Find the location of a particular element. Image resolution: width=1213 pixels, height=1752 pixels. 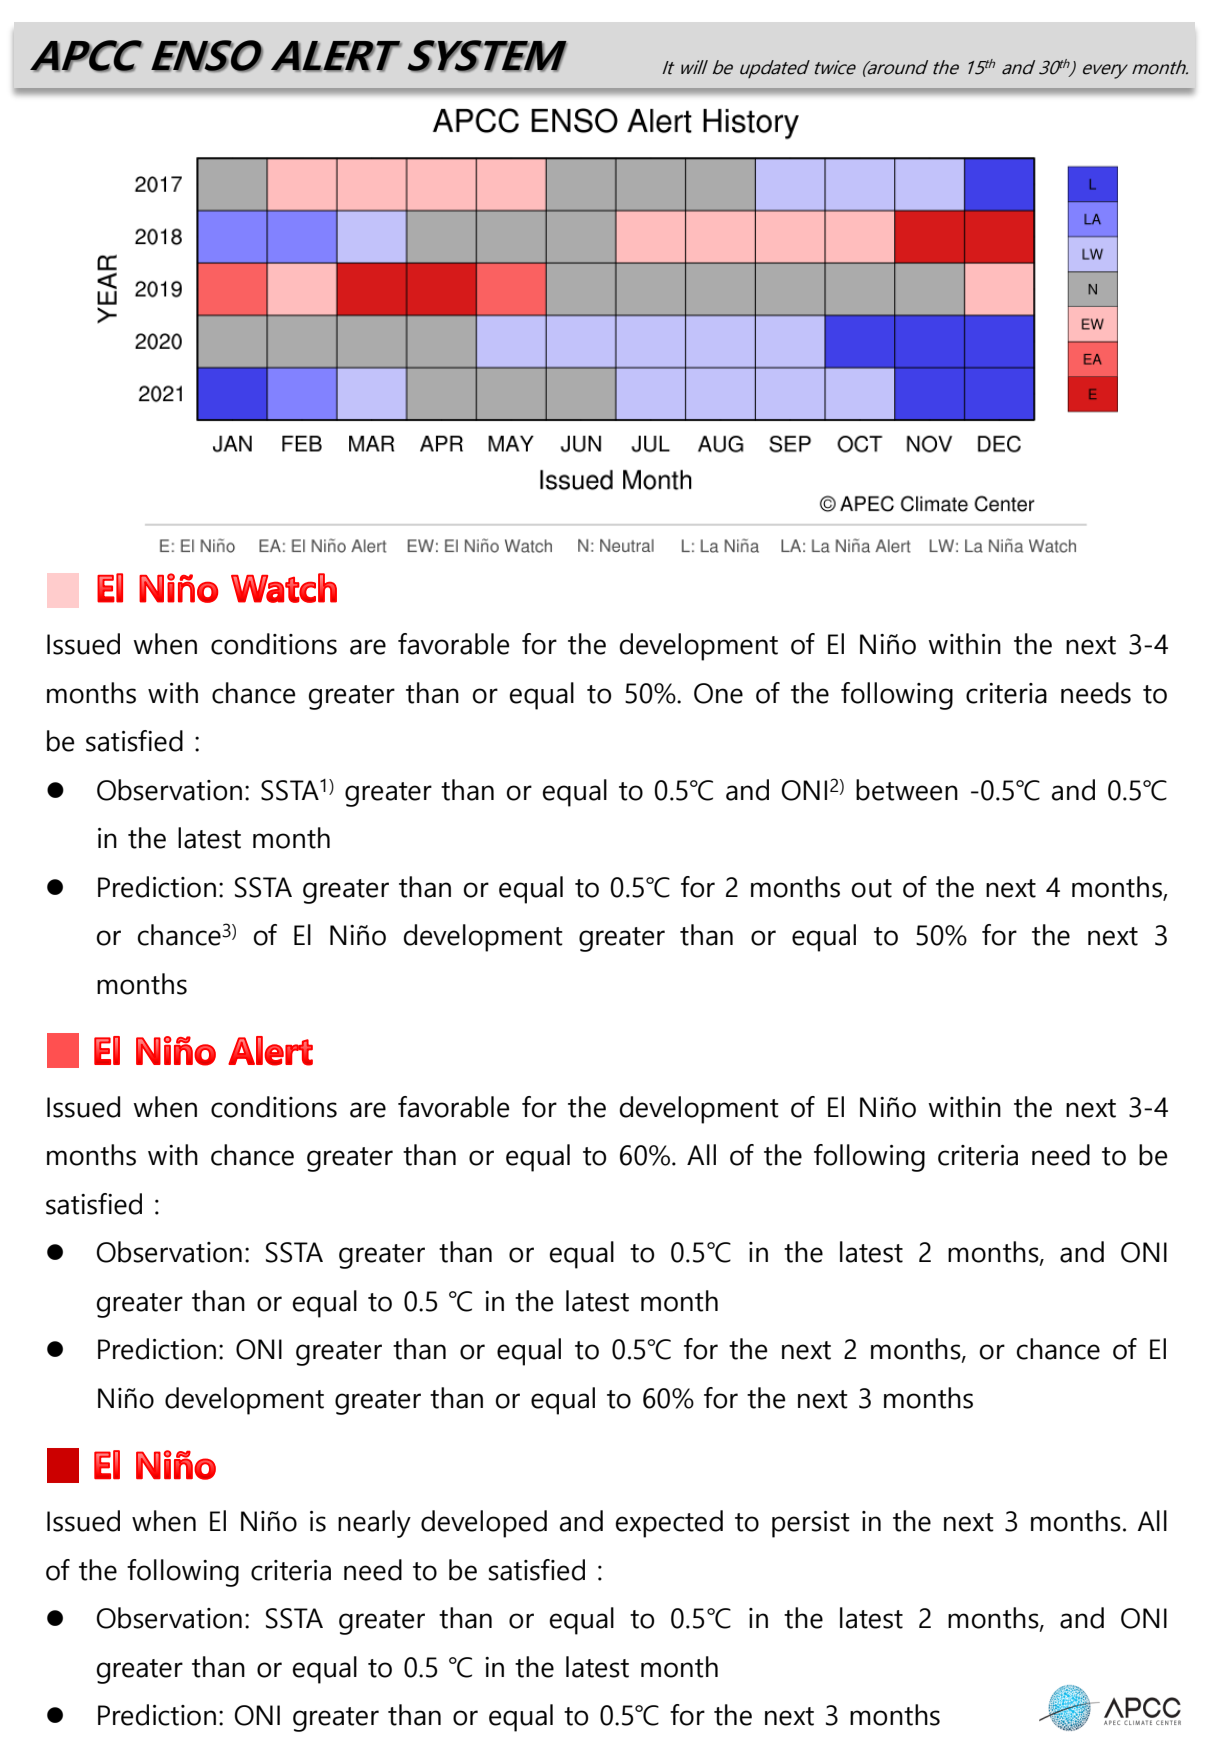

One is located at coordinates (718, 693).
